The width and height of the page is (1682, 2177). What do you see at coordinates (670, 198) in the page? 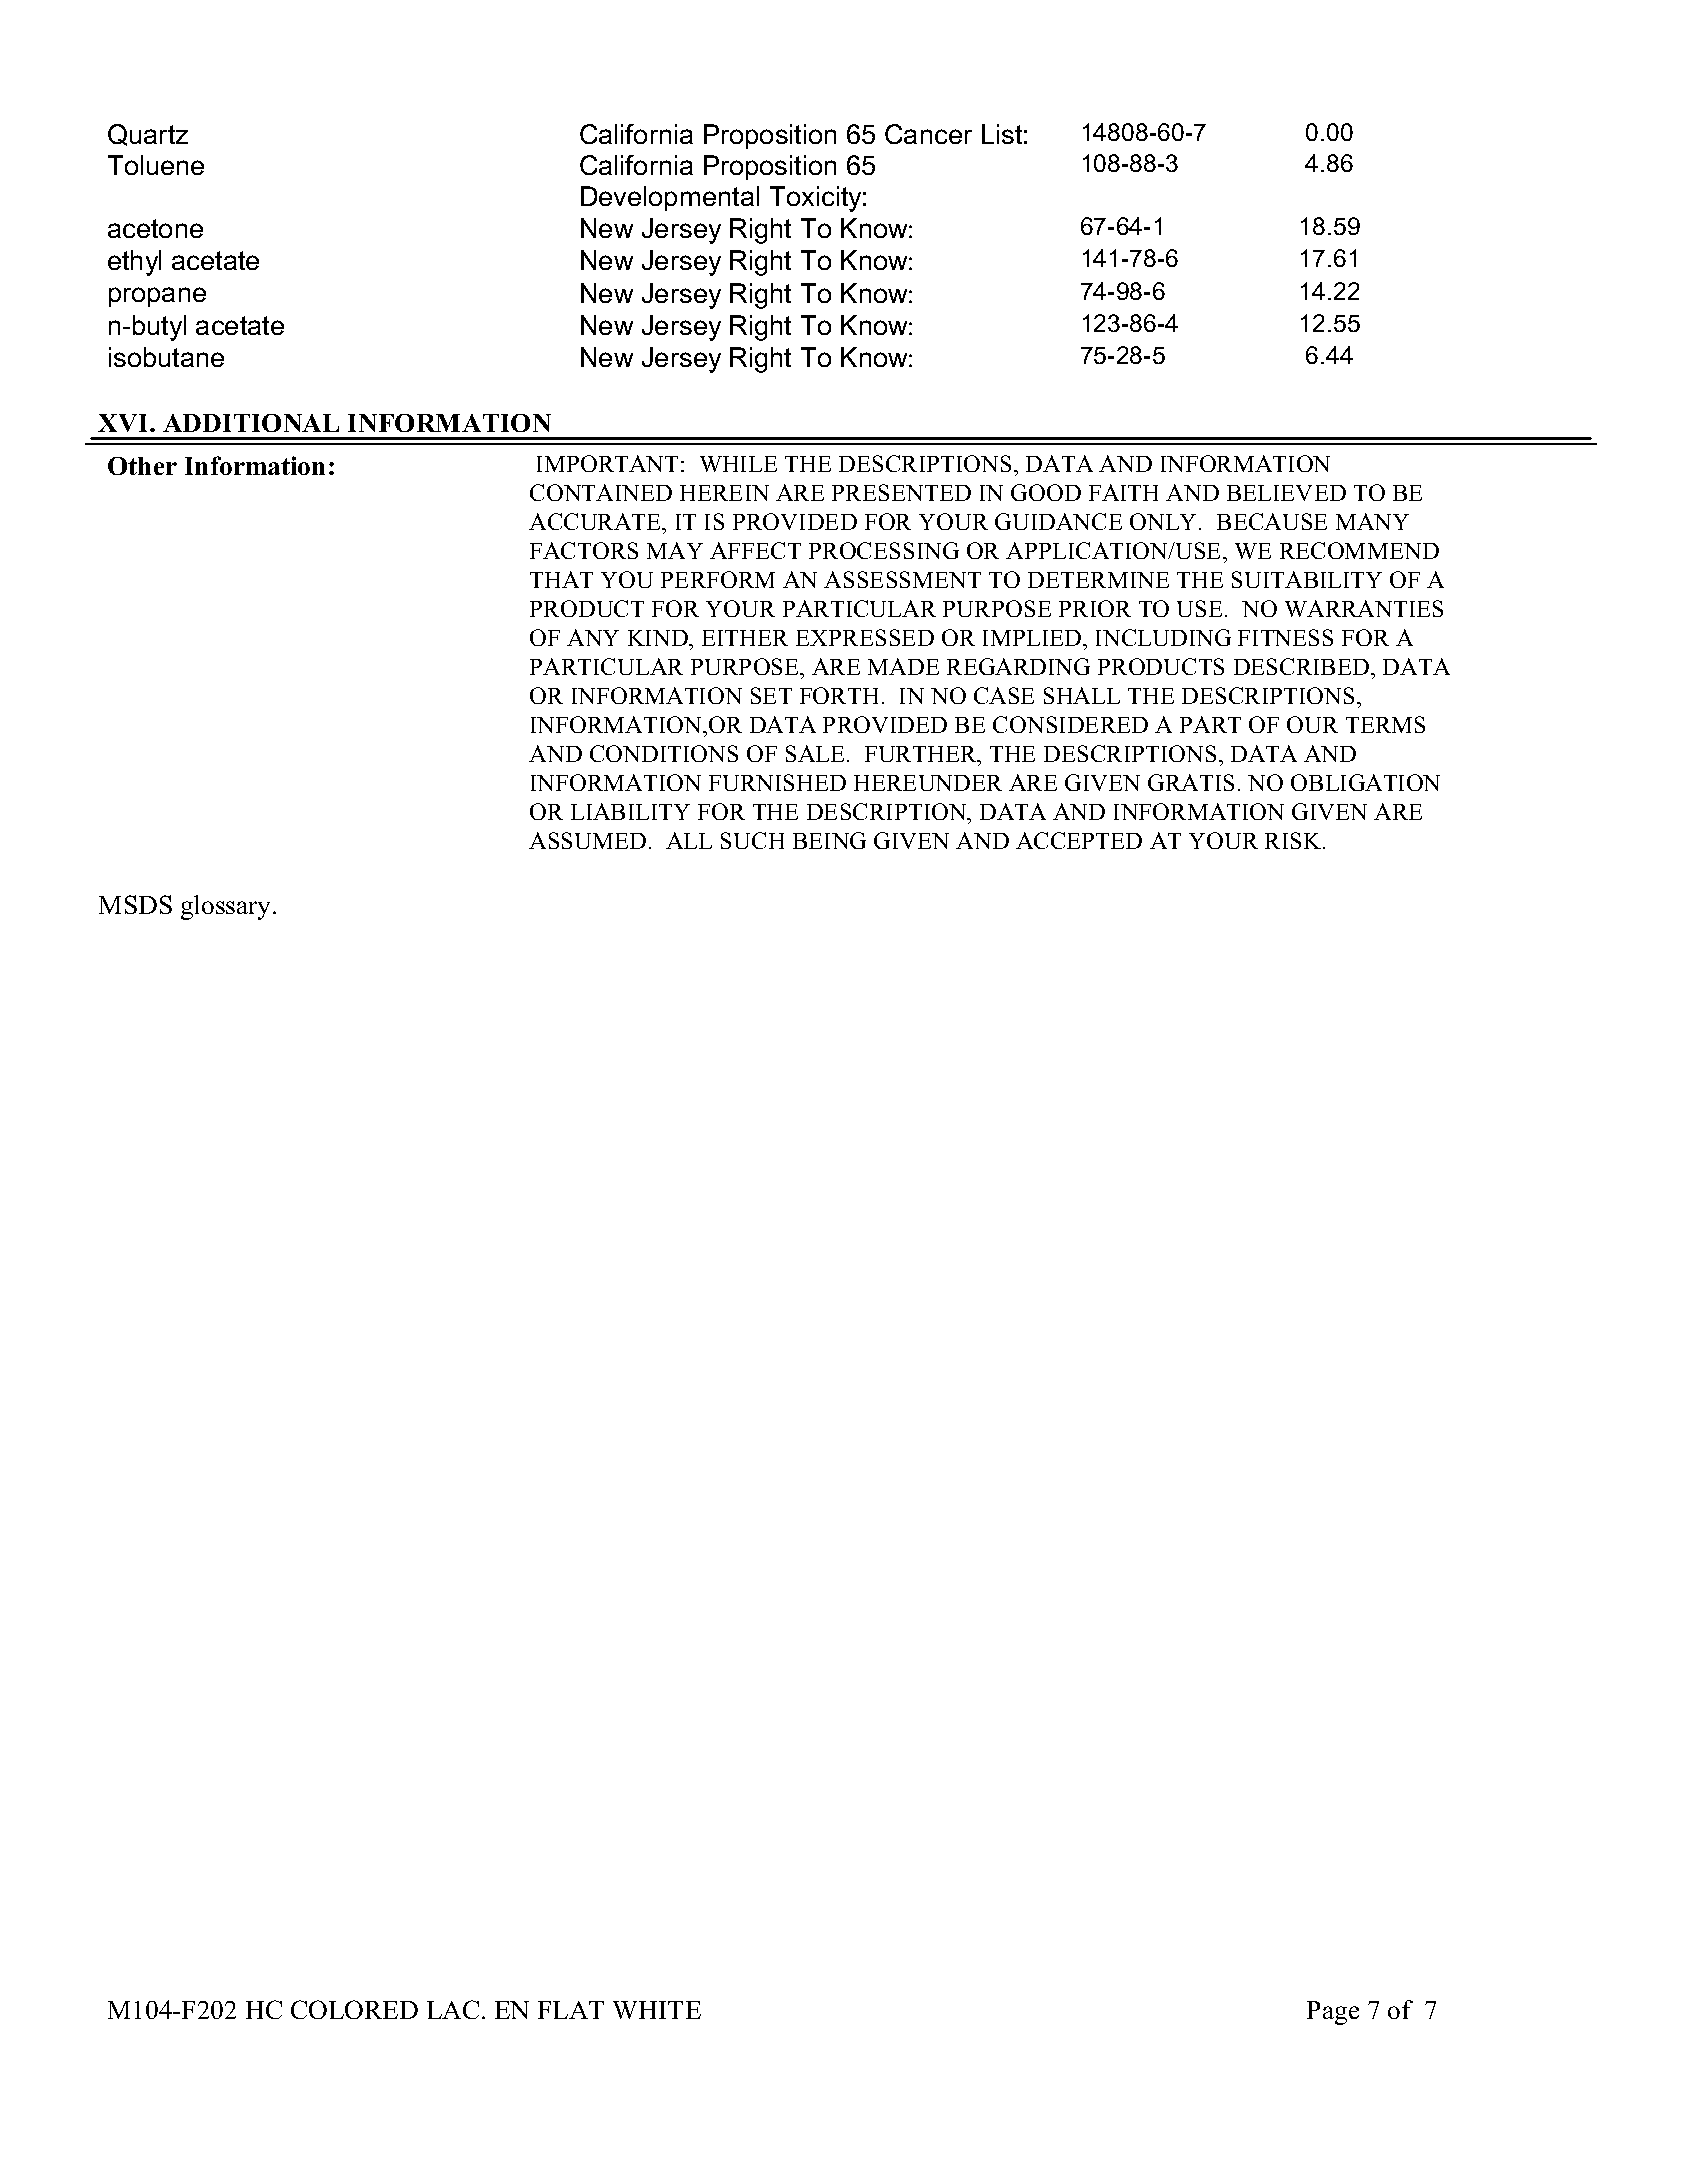
I see `Developmental` at bounding box center [670, 198].
